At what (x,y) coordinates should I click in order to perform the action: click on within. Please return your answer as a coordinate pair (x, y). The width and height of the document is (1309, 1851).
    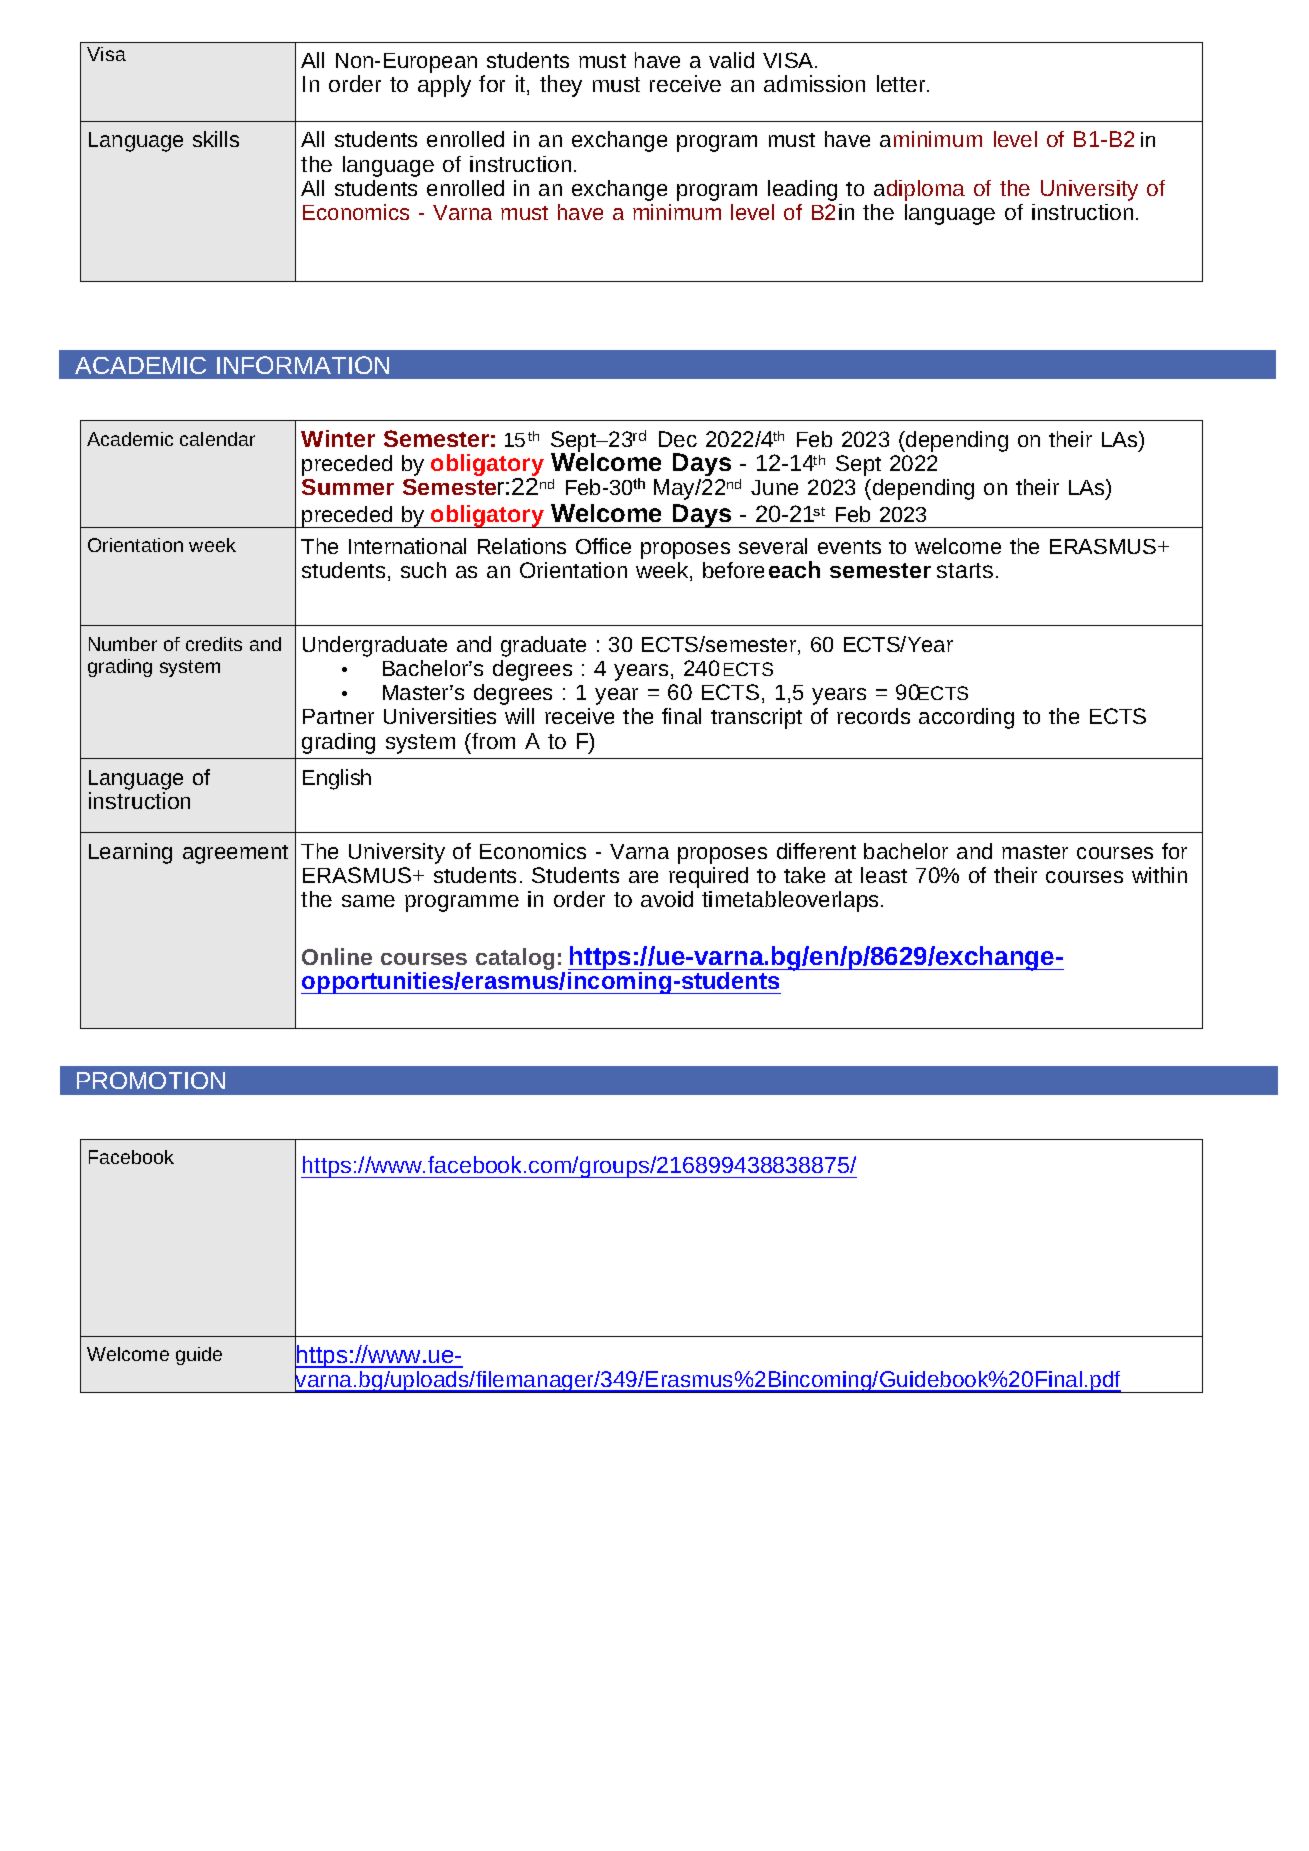
    Looking at the image, I should click on (1159, 875).
